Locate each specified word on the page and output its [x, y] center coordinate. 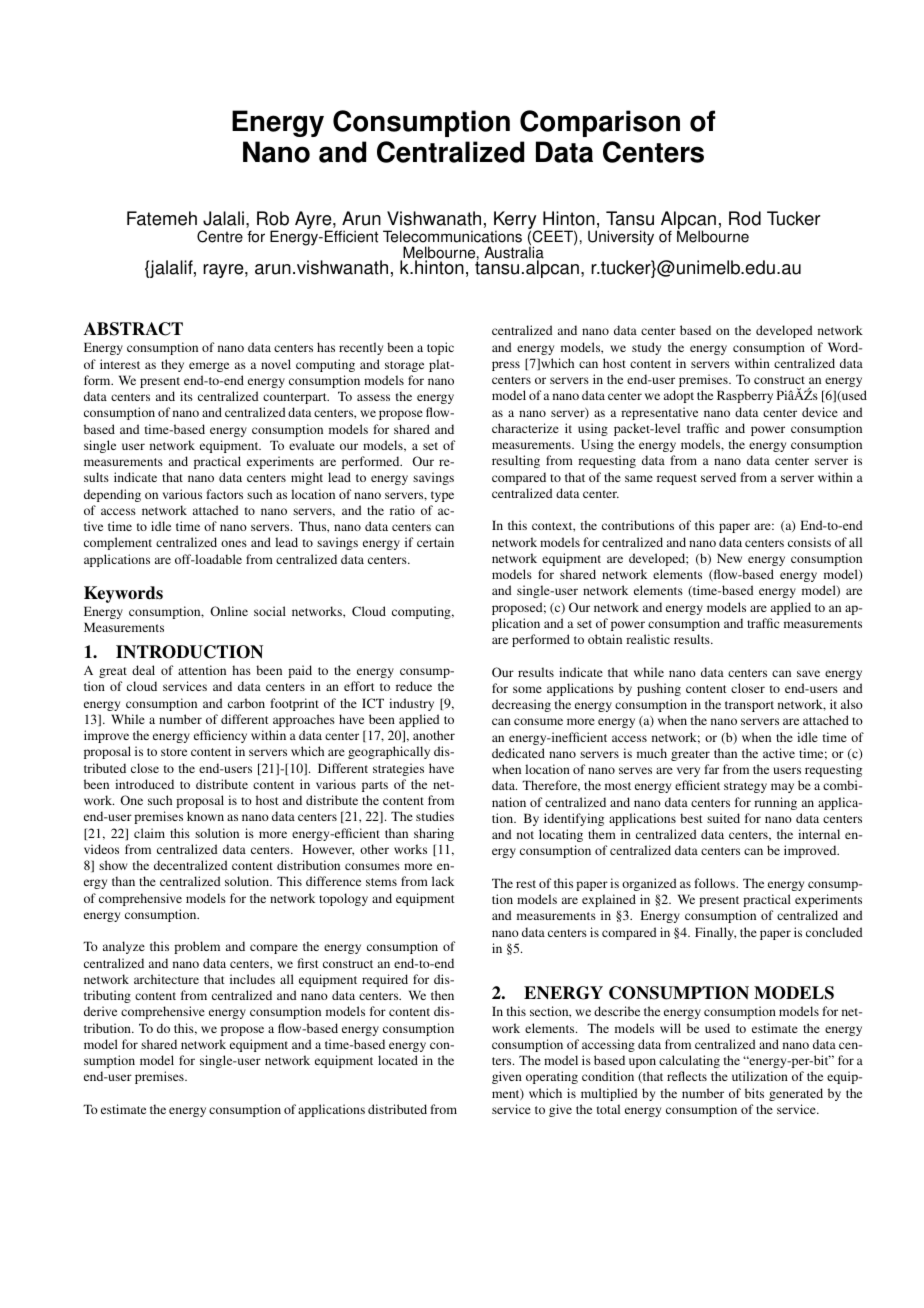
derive [100, 1011]
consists [809, 542]
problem [197, 947]
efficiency [220, 736]
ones [234, 543]
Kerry [515, 221]
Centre [220, 236]
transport [749, 706]
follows [716, 883]
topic [440, 348]
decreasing [521, 705]
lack [443, 881]
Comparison [600, 123]
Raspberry [745, 396]
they [172, 365]
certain [435, 542]
